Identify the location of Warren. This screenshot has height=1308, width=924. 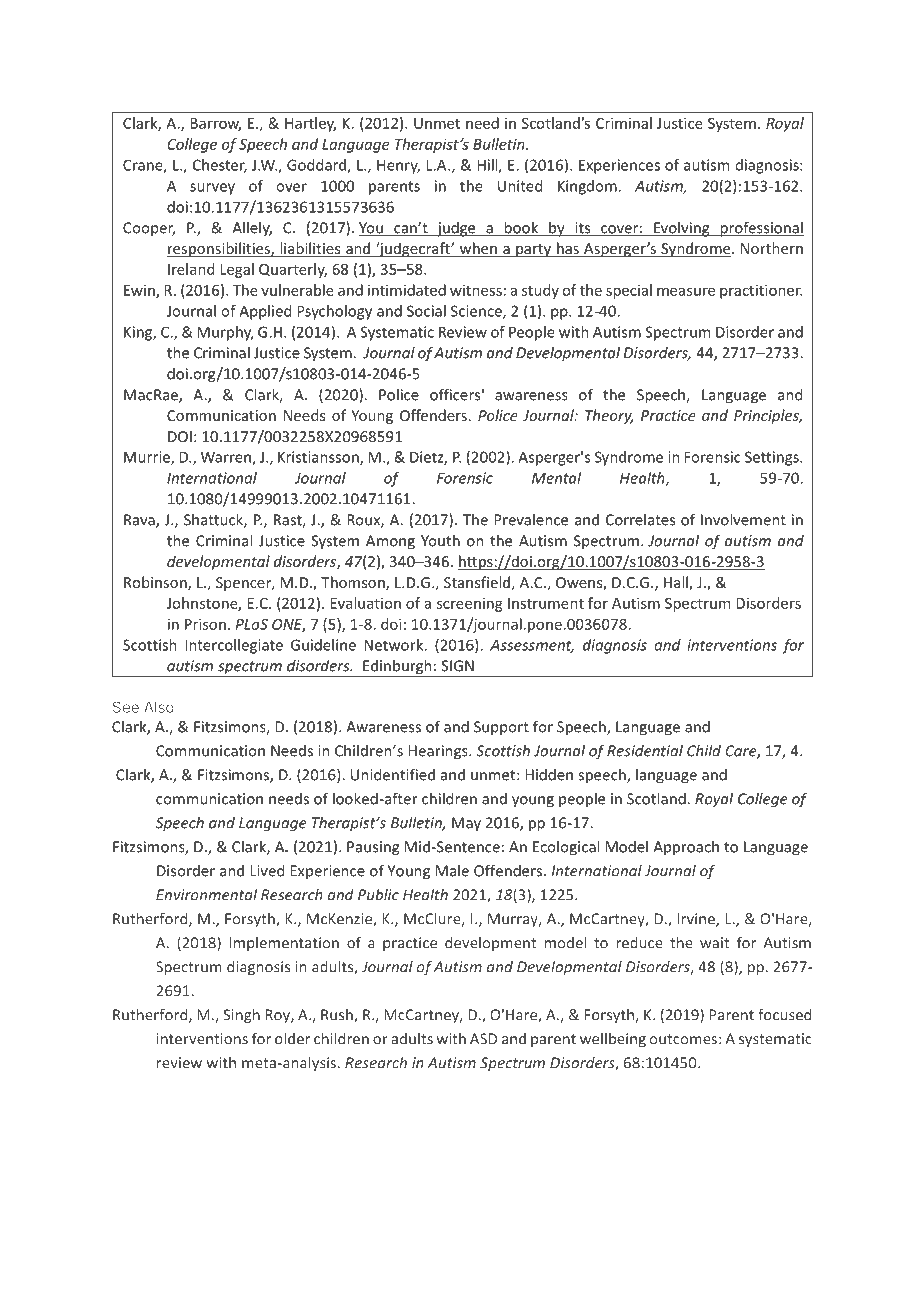
(227, 458).
